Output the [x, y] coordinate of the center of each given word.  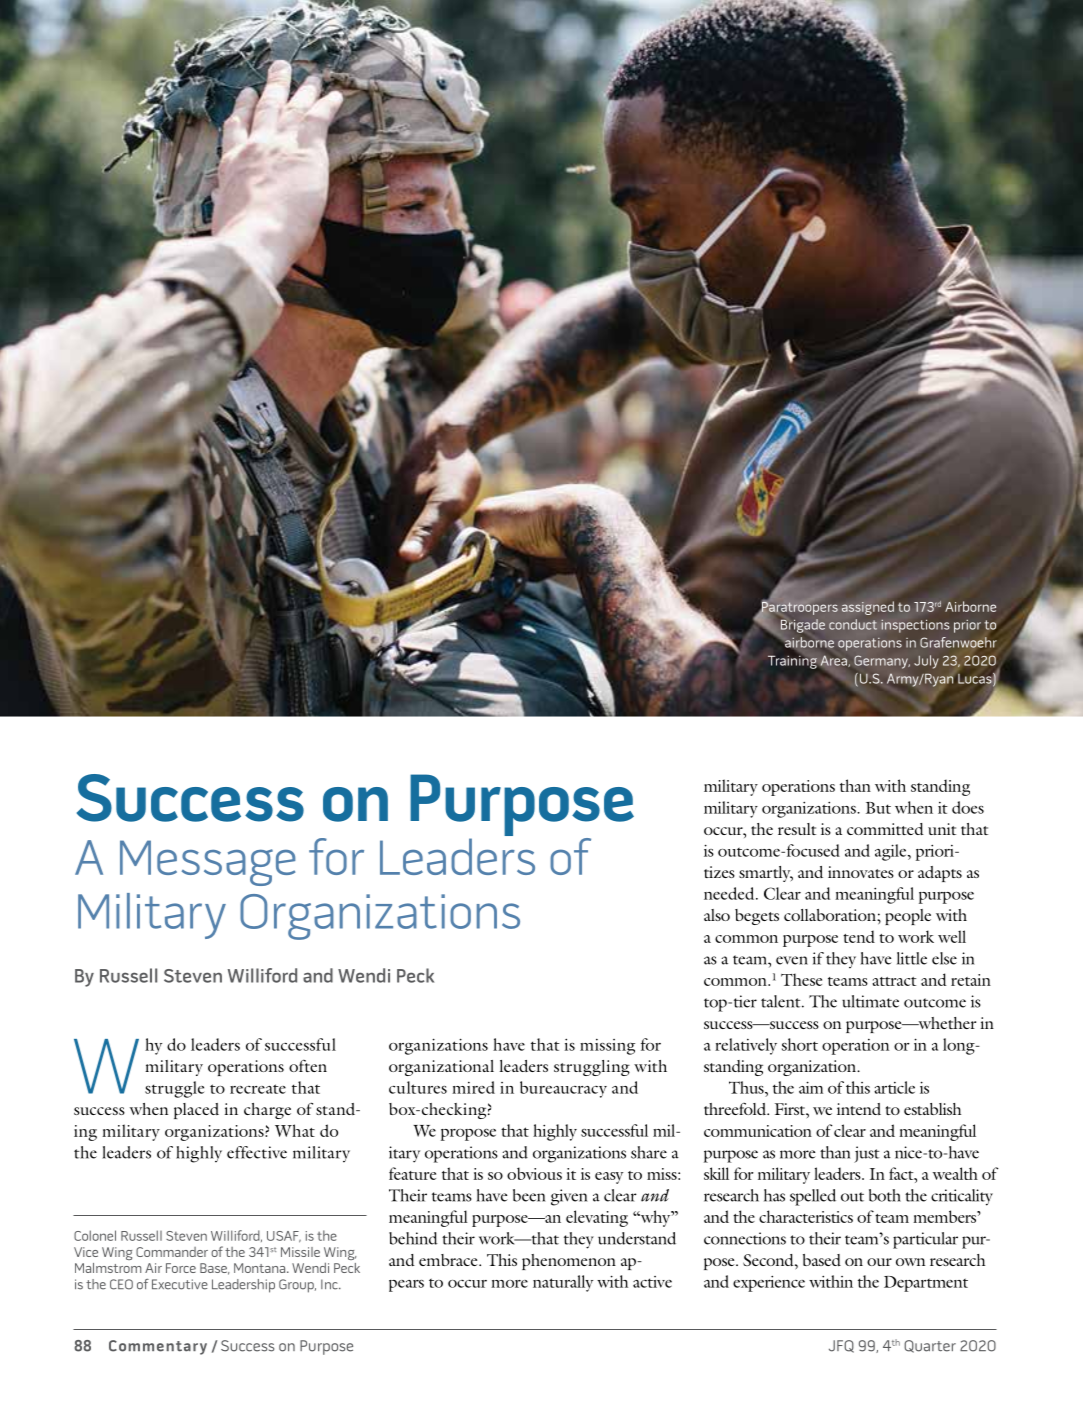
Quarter [930, 1346]
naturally [563, 1283]
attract [894, 981]
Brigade [803, 626]
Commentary [158, 1347]
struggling [592, 1068]
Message [207, 863]
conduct [853, 624]
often [308, 1066]
